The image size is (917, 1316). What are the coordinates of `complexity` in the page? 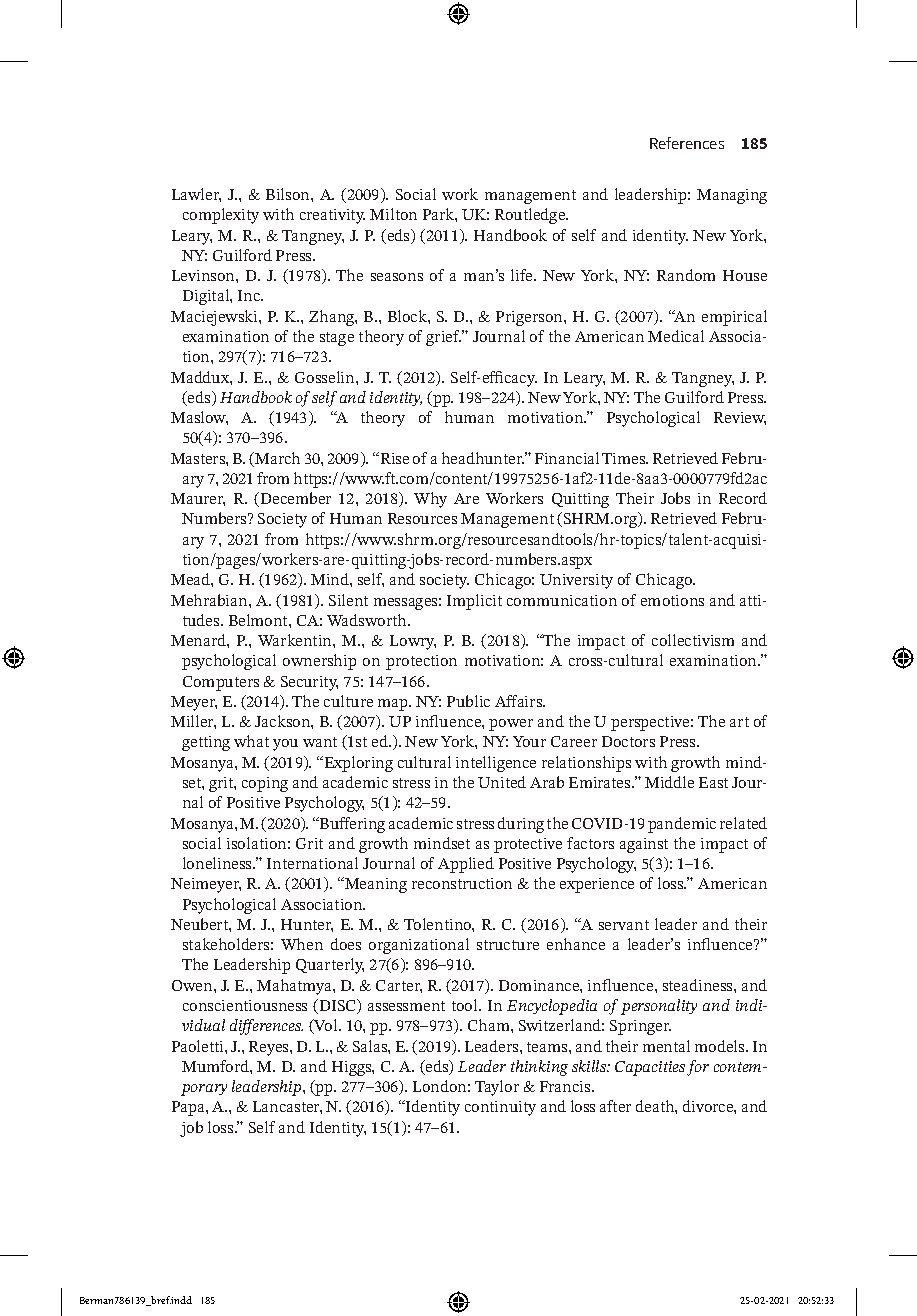 It's located at (221, 216).
